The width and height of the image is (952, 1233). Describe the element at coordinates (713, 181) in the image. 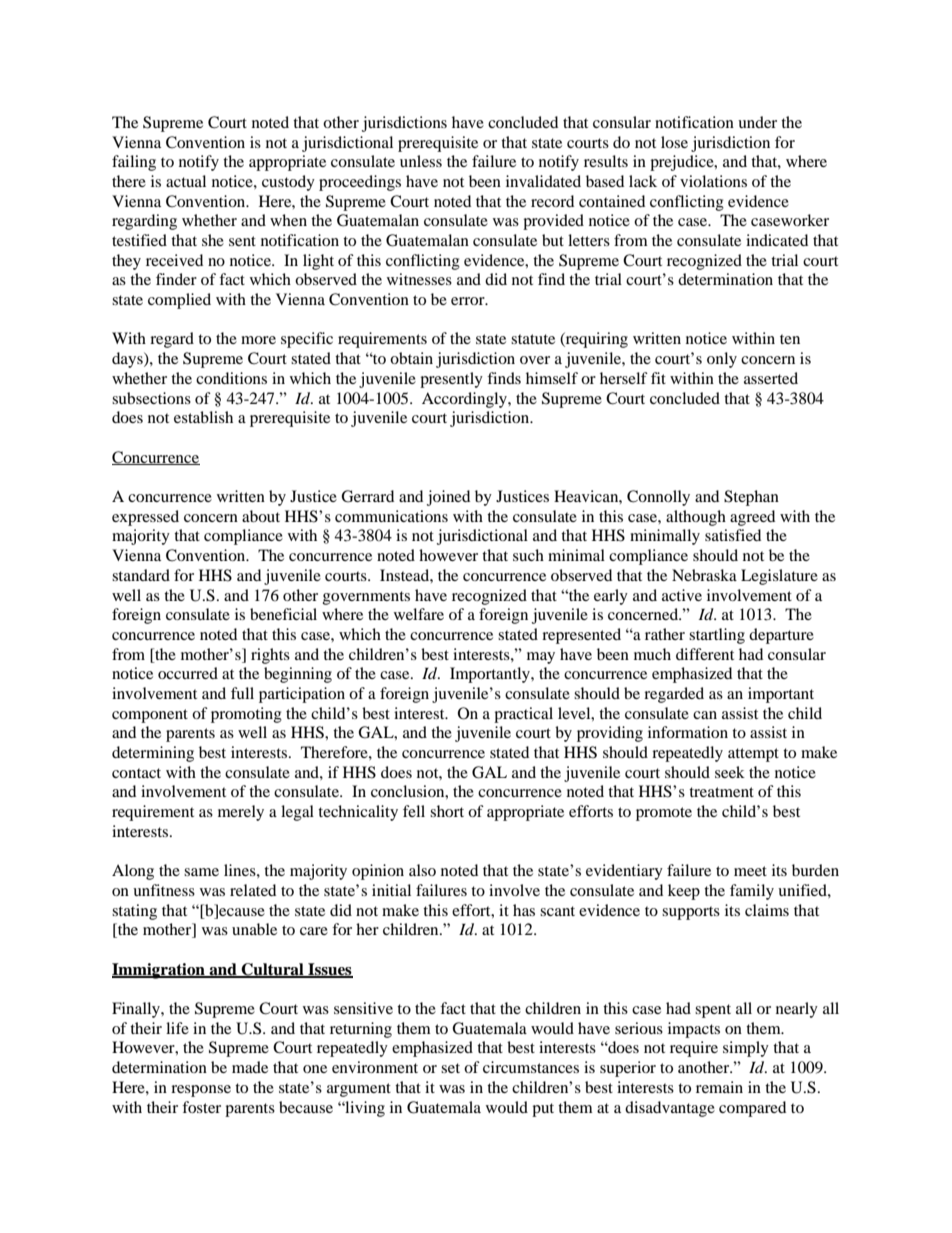

I see `violations` at that location.
